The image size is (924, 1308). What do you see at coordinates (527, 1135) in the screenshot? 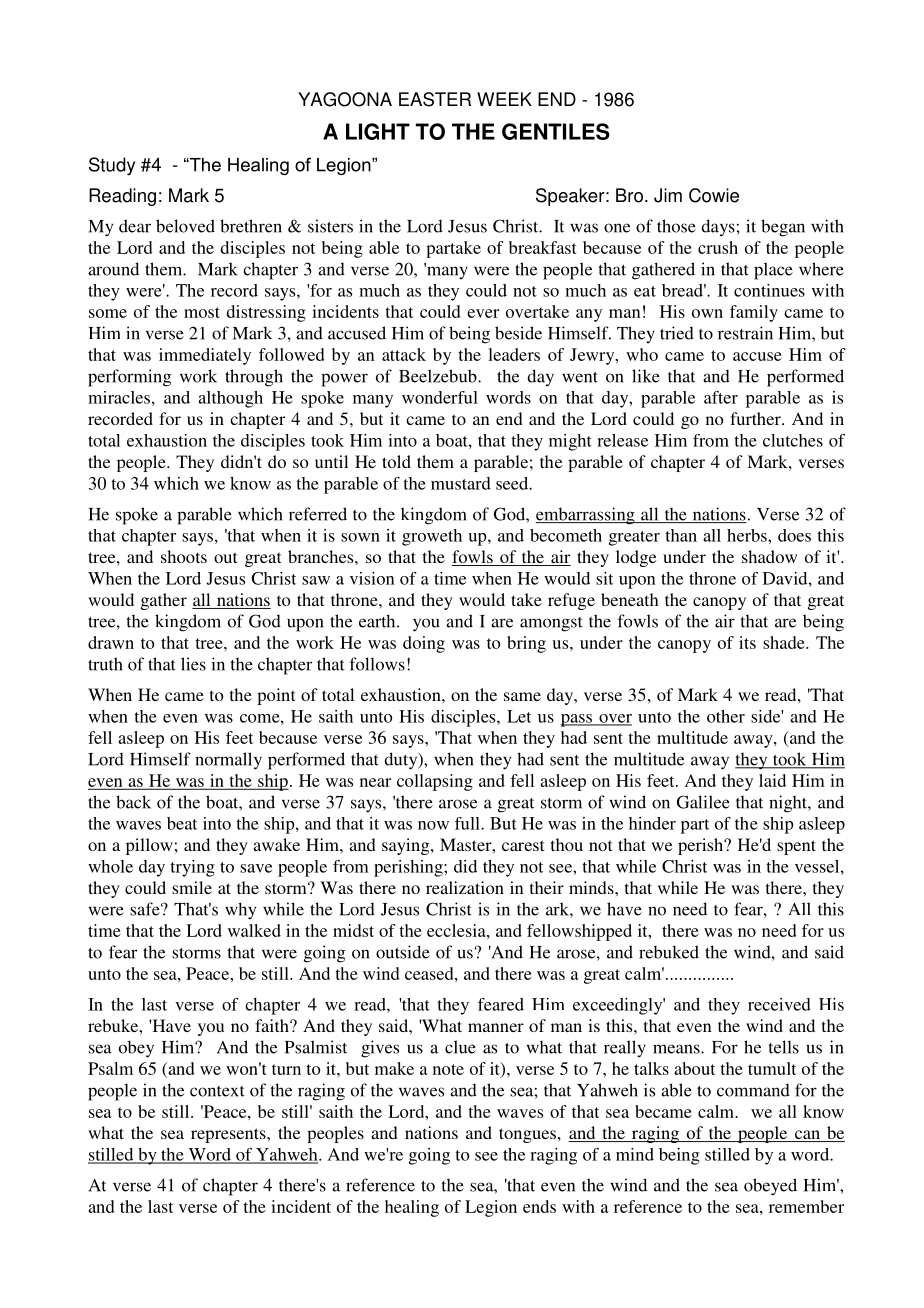
I see `tongues` at bounding box center [527, 1135].
